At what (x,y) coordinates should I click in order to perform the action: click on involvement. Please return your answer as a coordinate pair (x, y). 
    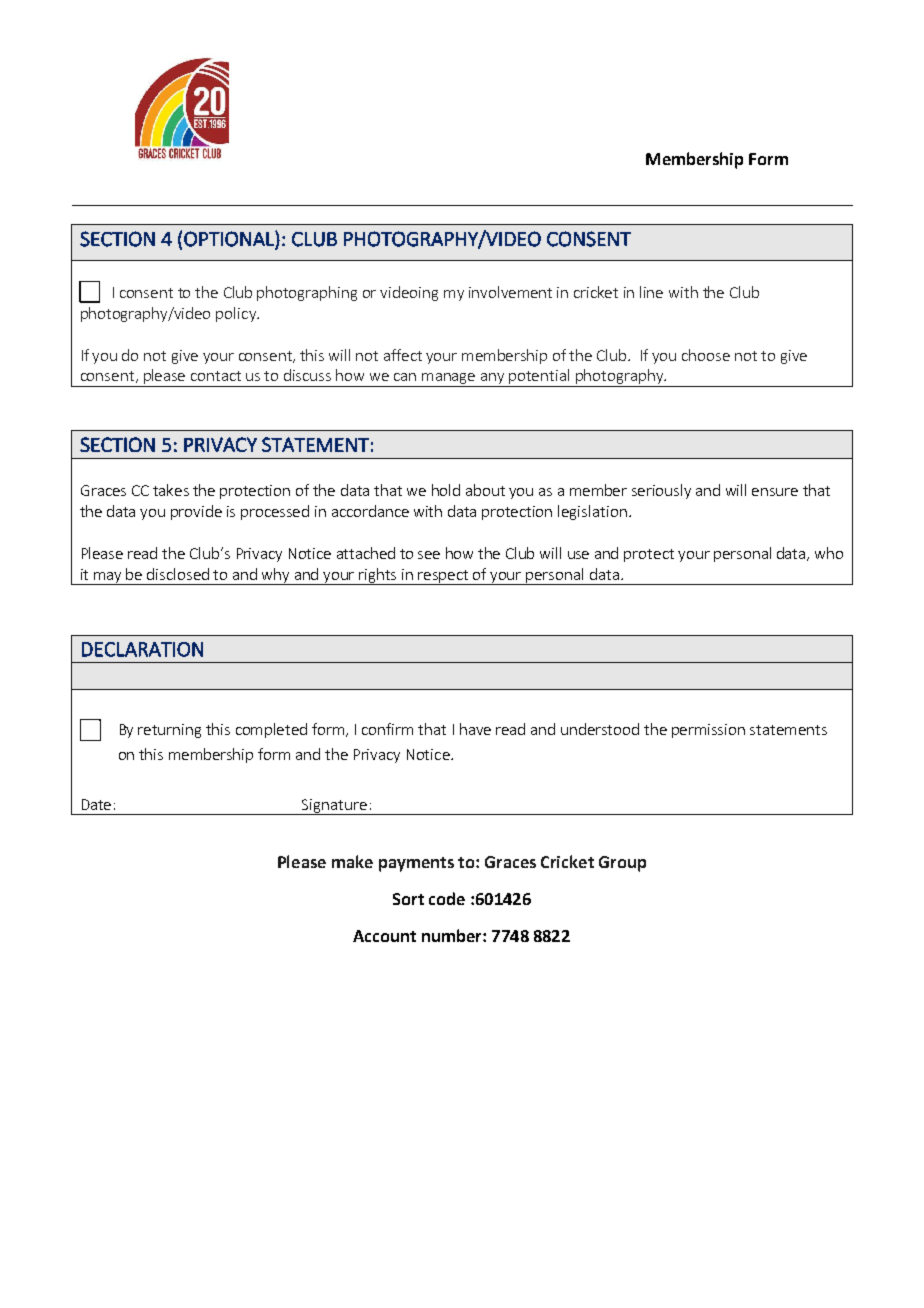
    Looking at the image, I should click on (510, 292).
